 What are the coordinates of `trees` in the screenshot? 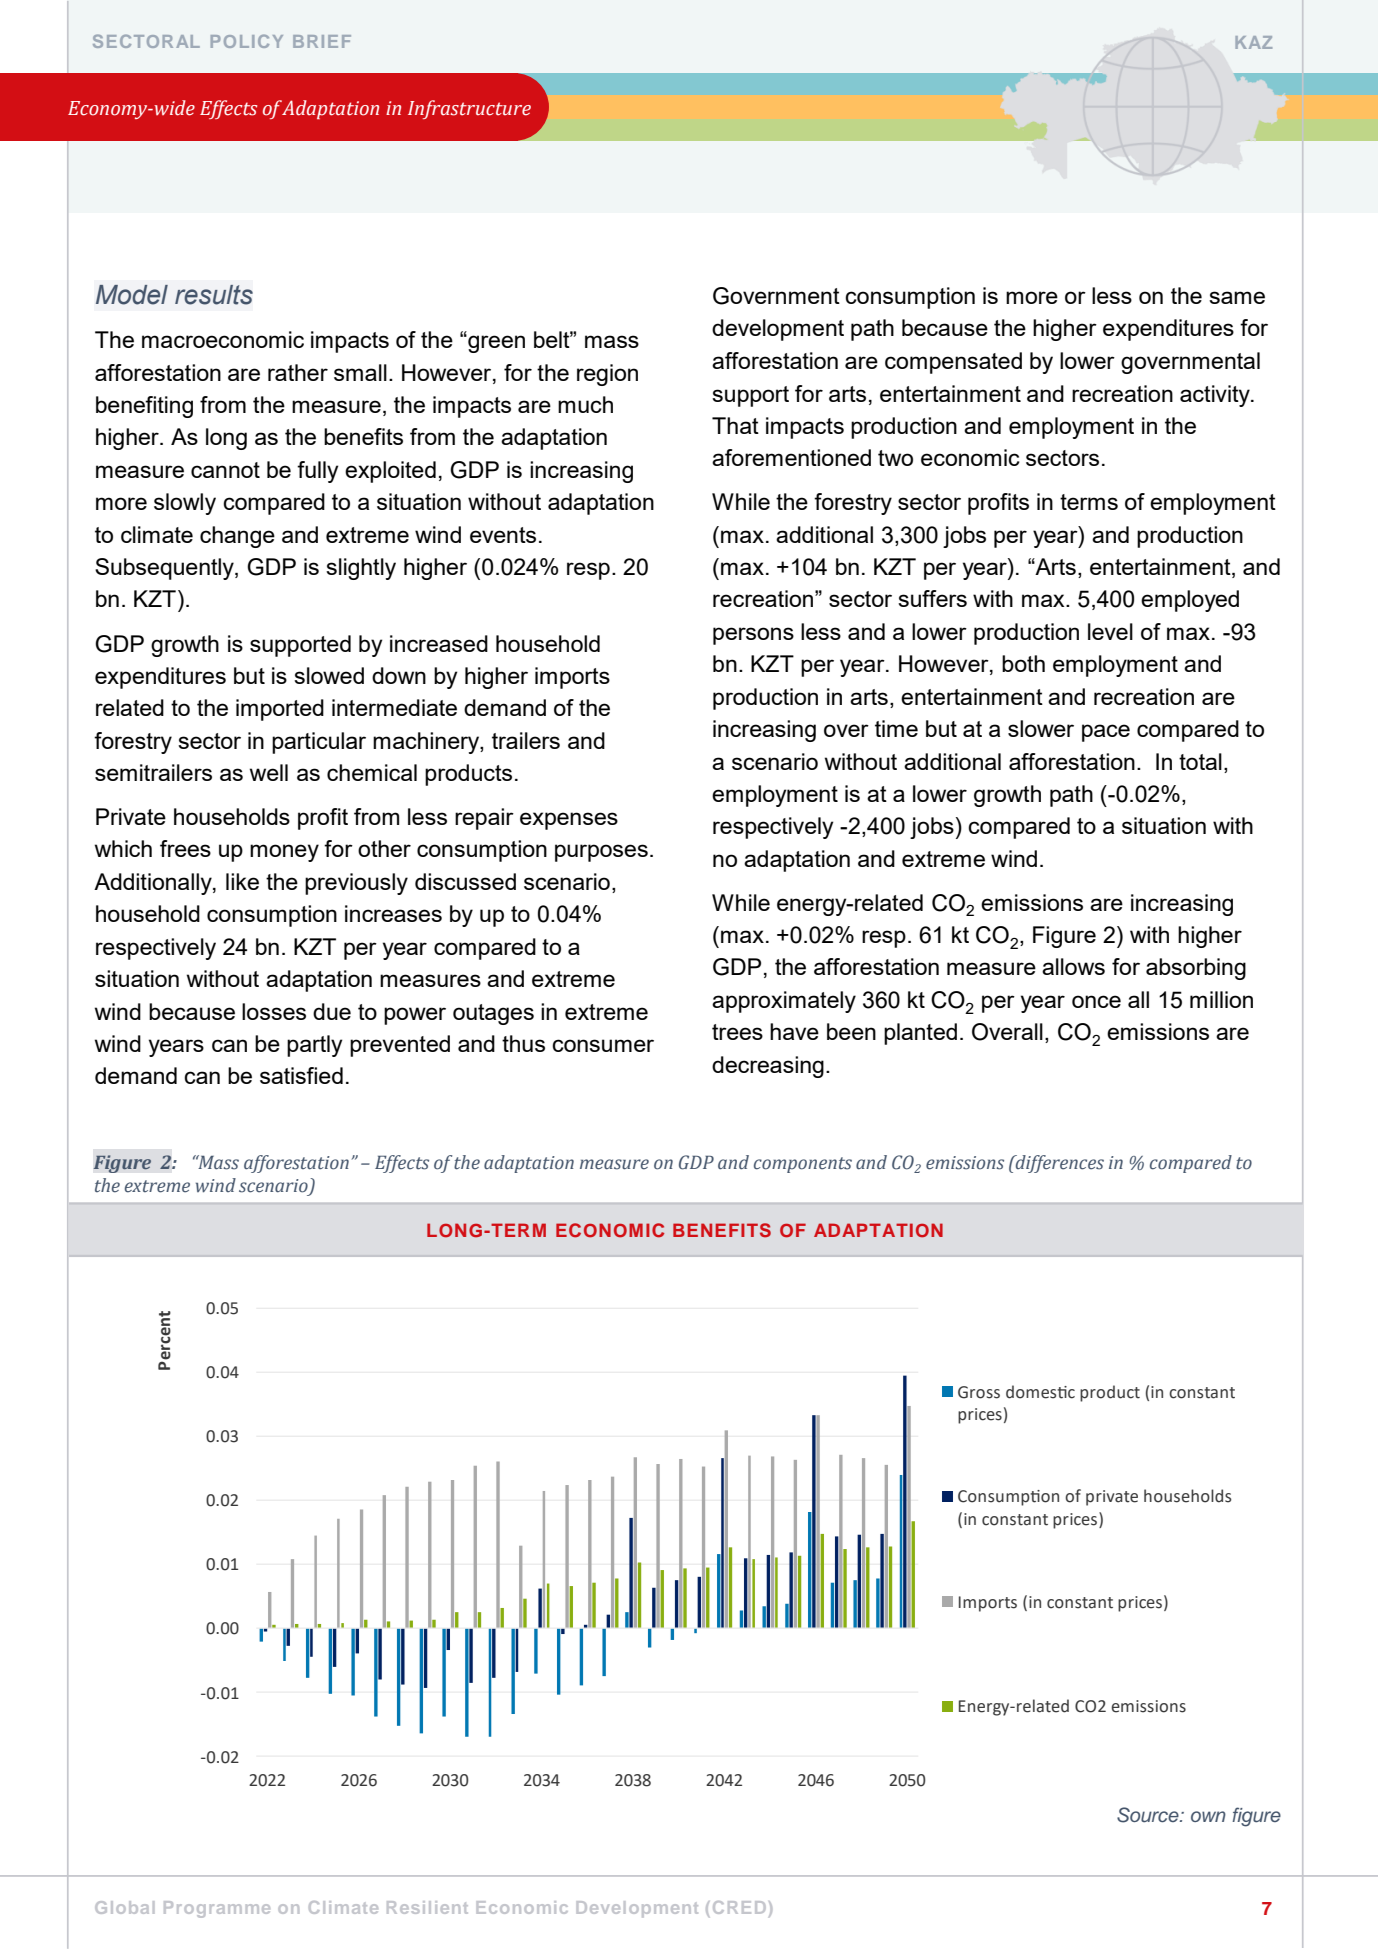 It's located at (737, 1032).
